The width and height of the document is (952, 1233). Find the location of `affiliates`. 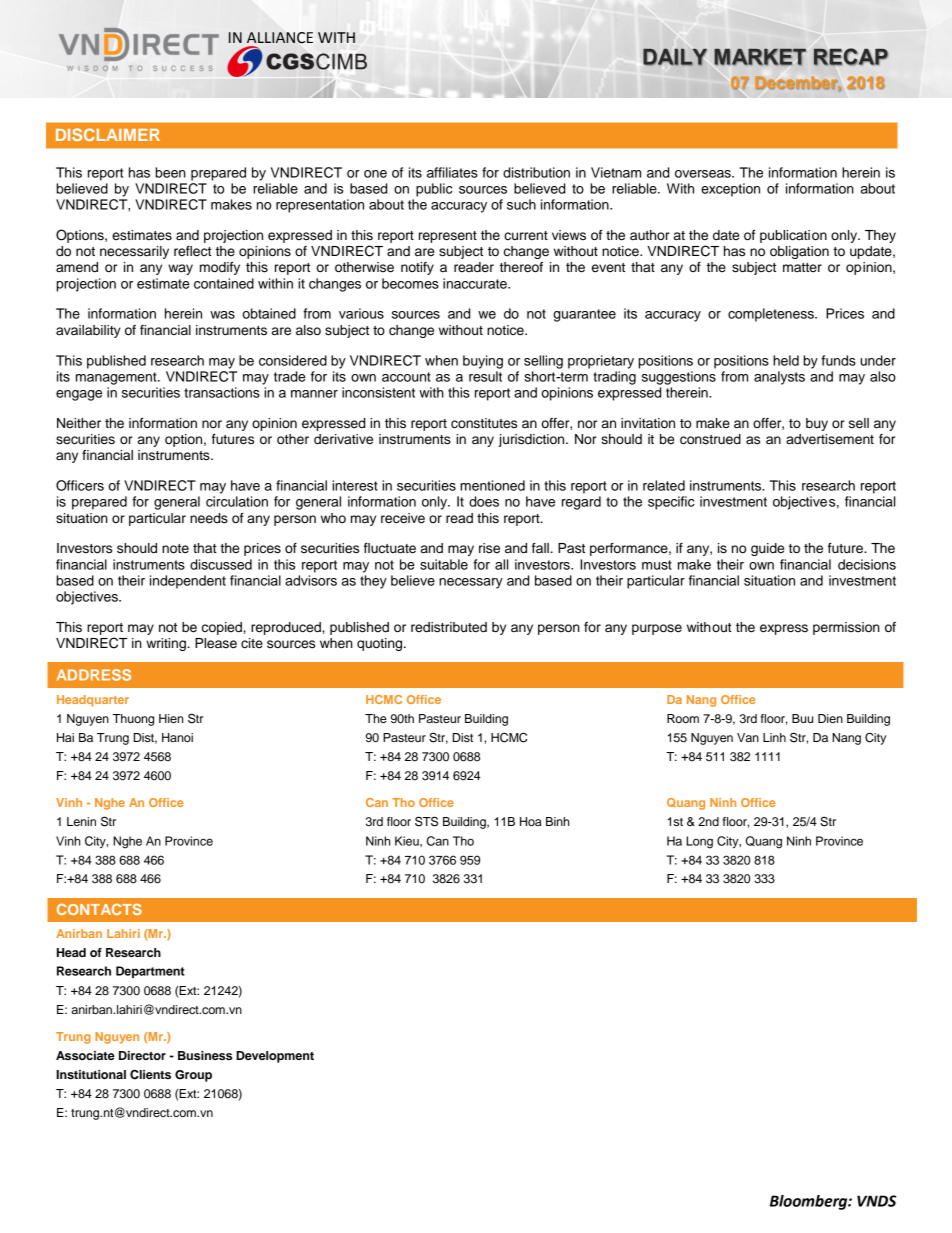

affiliates is located at coordinates (452, 172).
